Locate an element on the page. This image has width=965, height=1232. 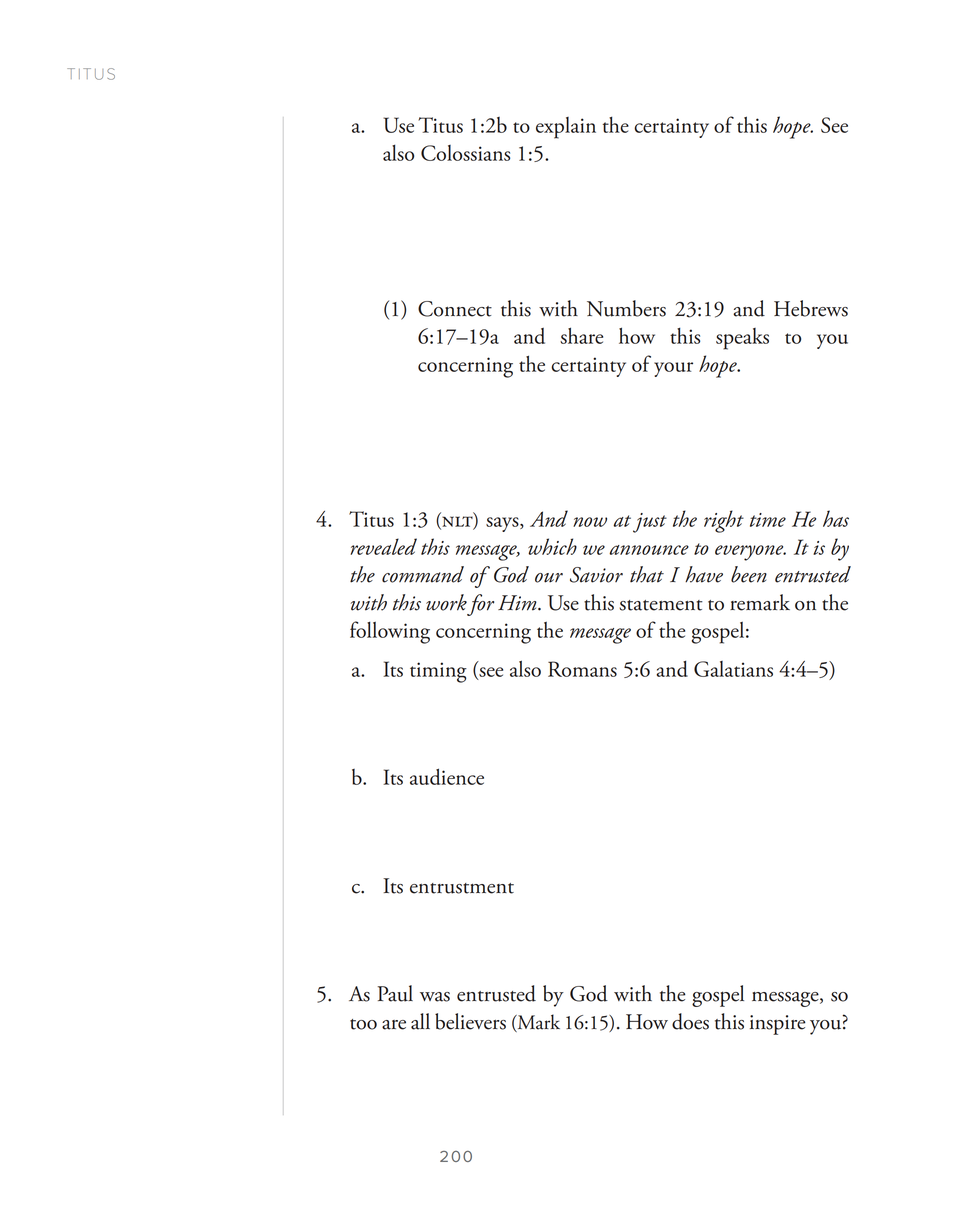
command is located at coordinates (423, 574).
